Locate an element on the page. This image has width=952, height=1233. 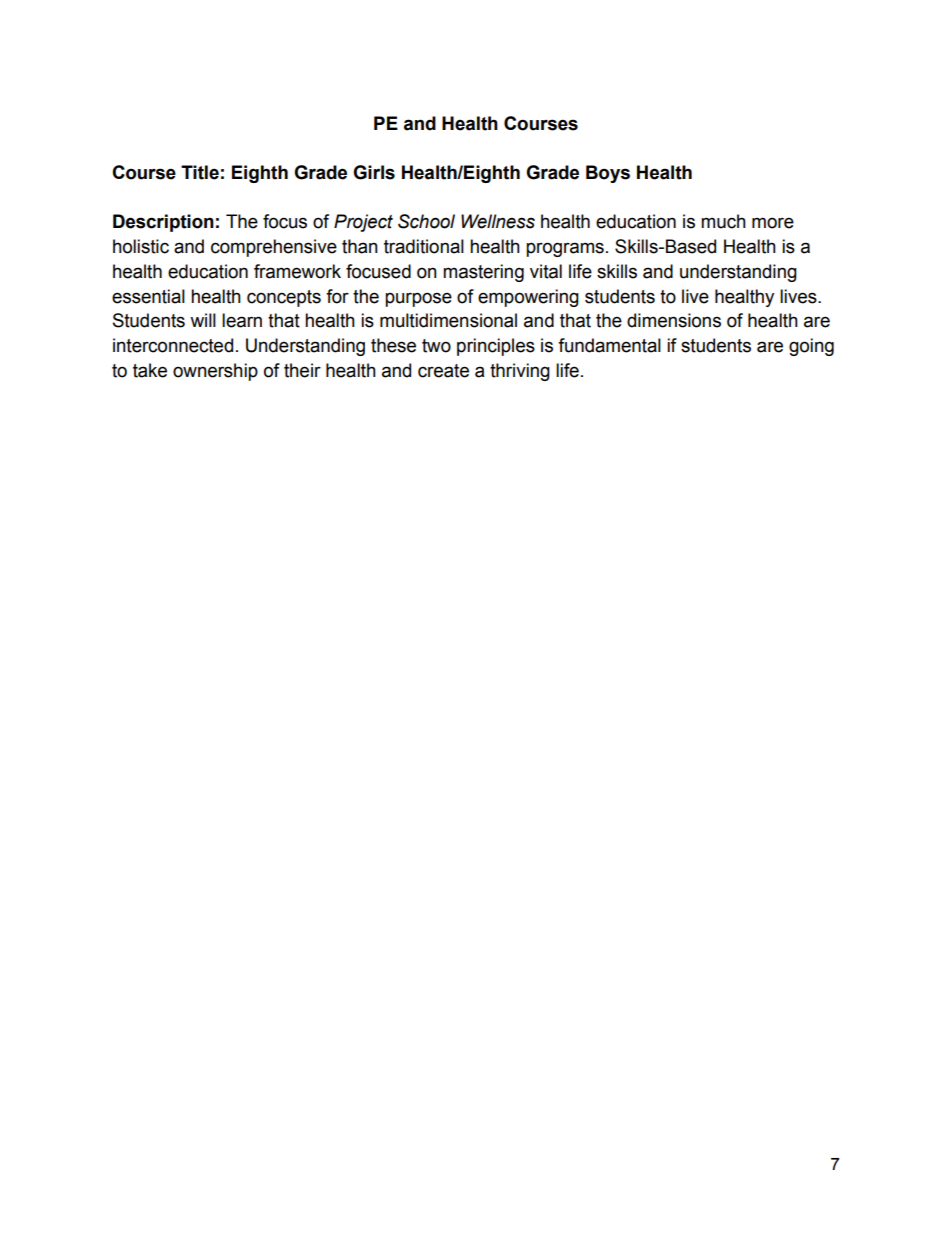
framework is located at coordinates (297, 271).
